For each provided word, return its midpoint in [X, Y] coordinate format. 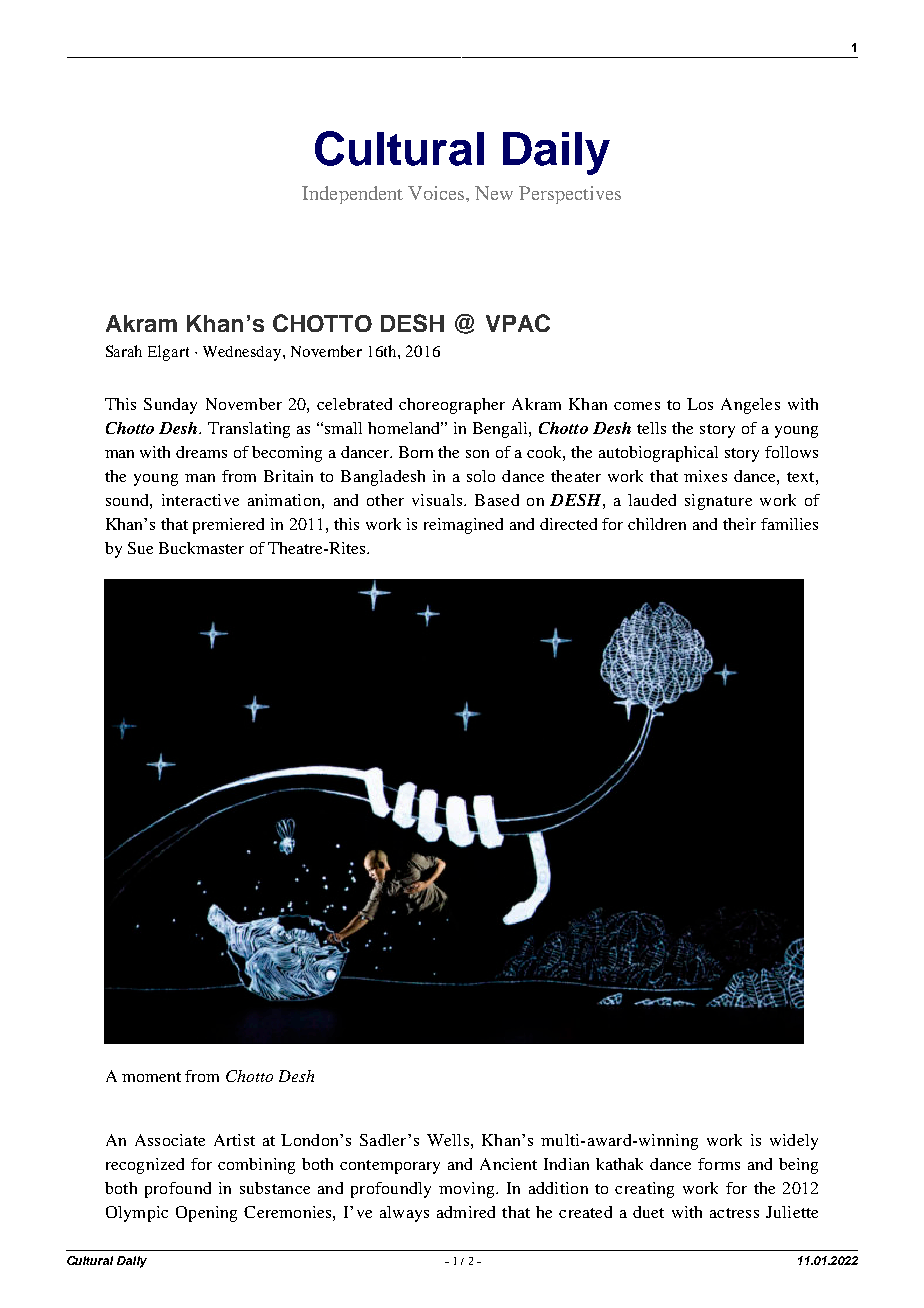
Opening [206, 1214]
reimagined [463, 526]
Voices [437, 193]
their [739, 524]
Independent [352, 195]
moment [151, 1077]
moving [468, 1190]
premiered [228, 526]
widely [794, 1142]
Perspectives [570, 195]
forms [719, 1164]
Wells [448, 1140]
